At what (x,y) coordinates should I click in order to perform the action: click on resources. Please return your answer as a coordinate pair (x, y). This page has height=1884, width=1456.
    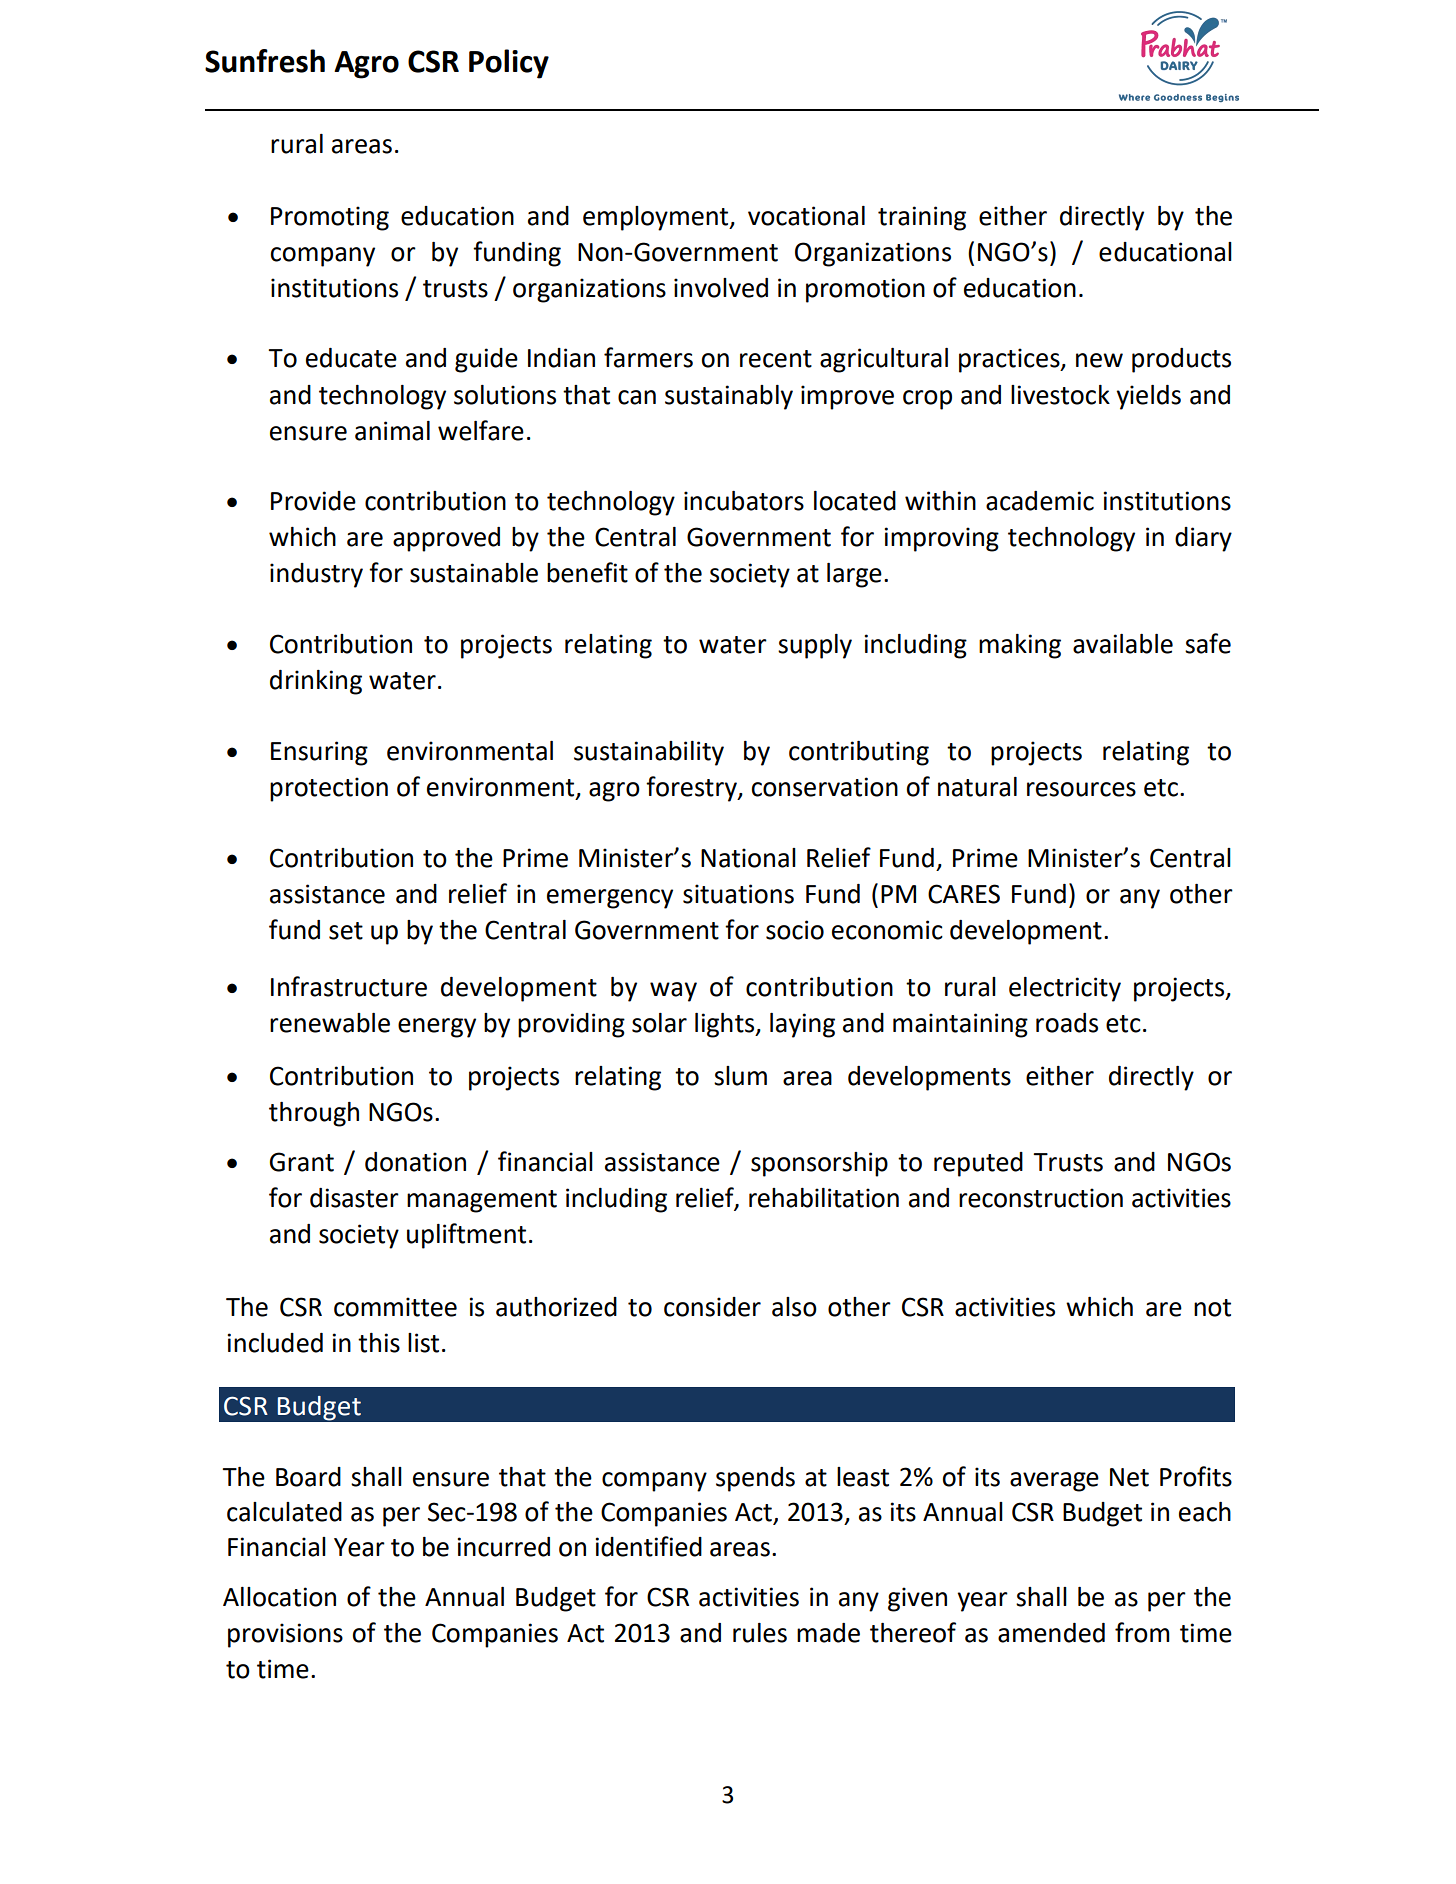
    Looking at the image, I should click on (1081, 789).
